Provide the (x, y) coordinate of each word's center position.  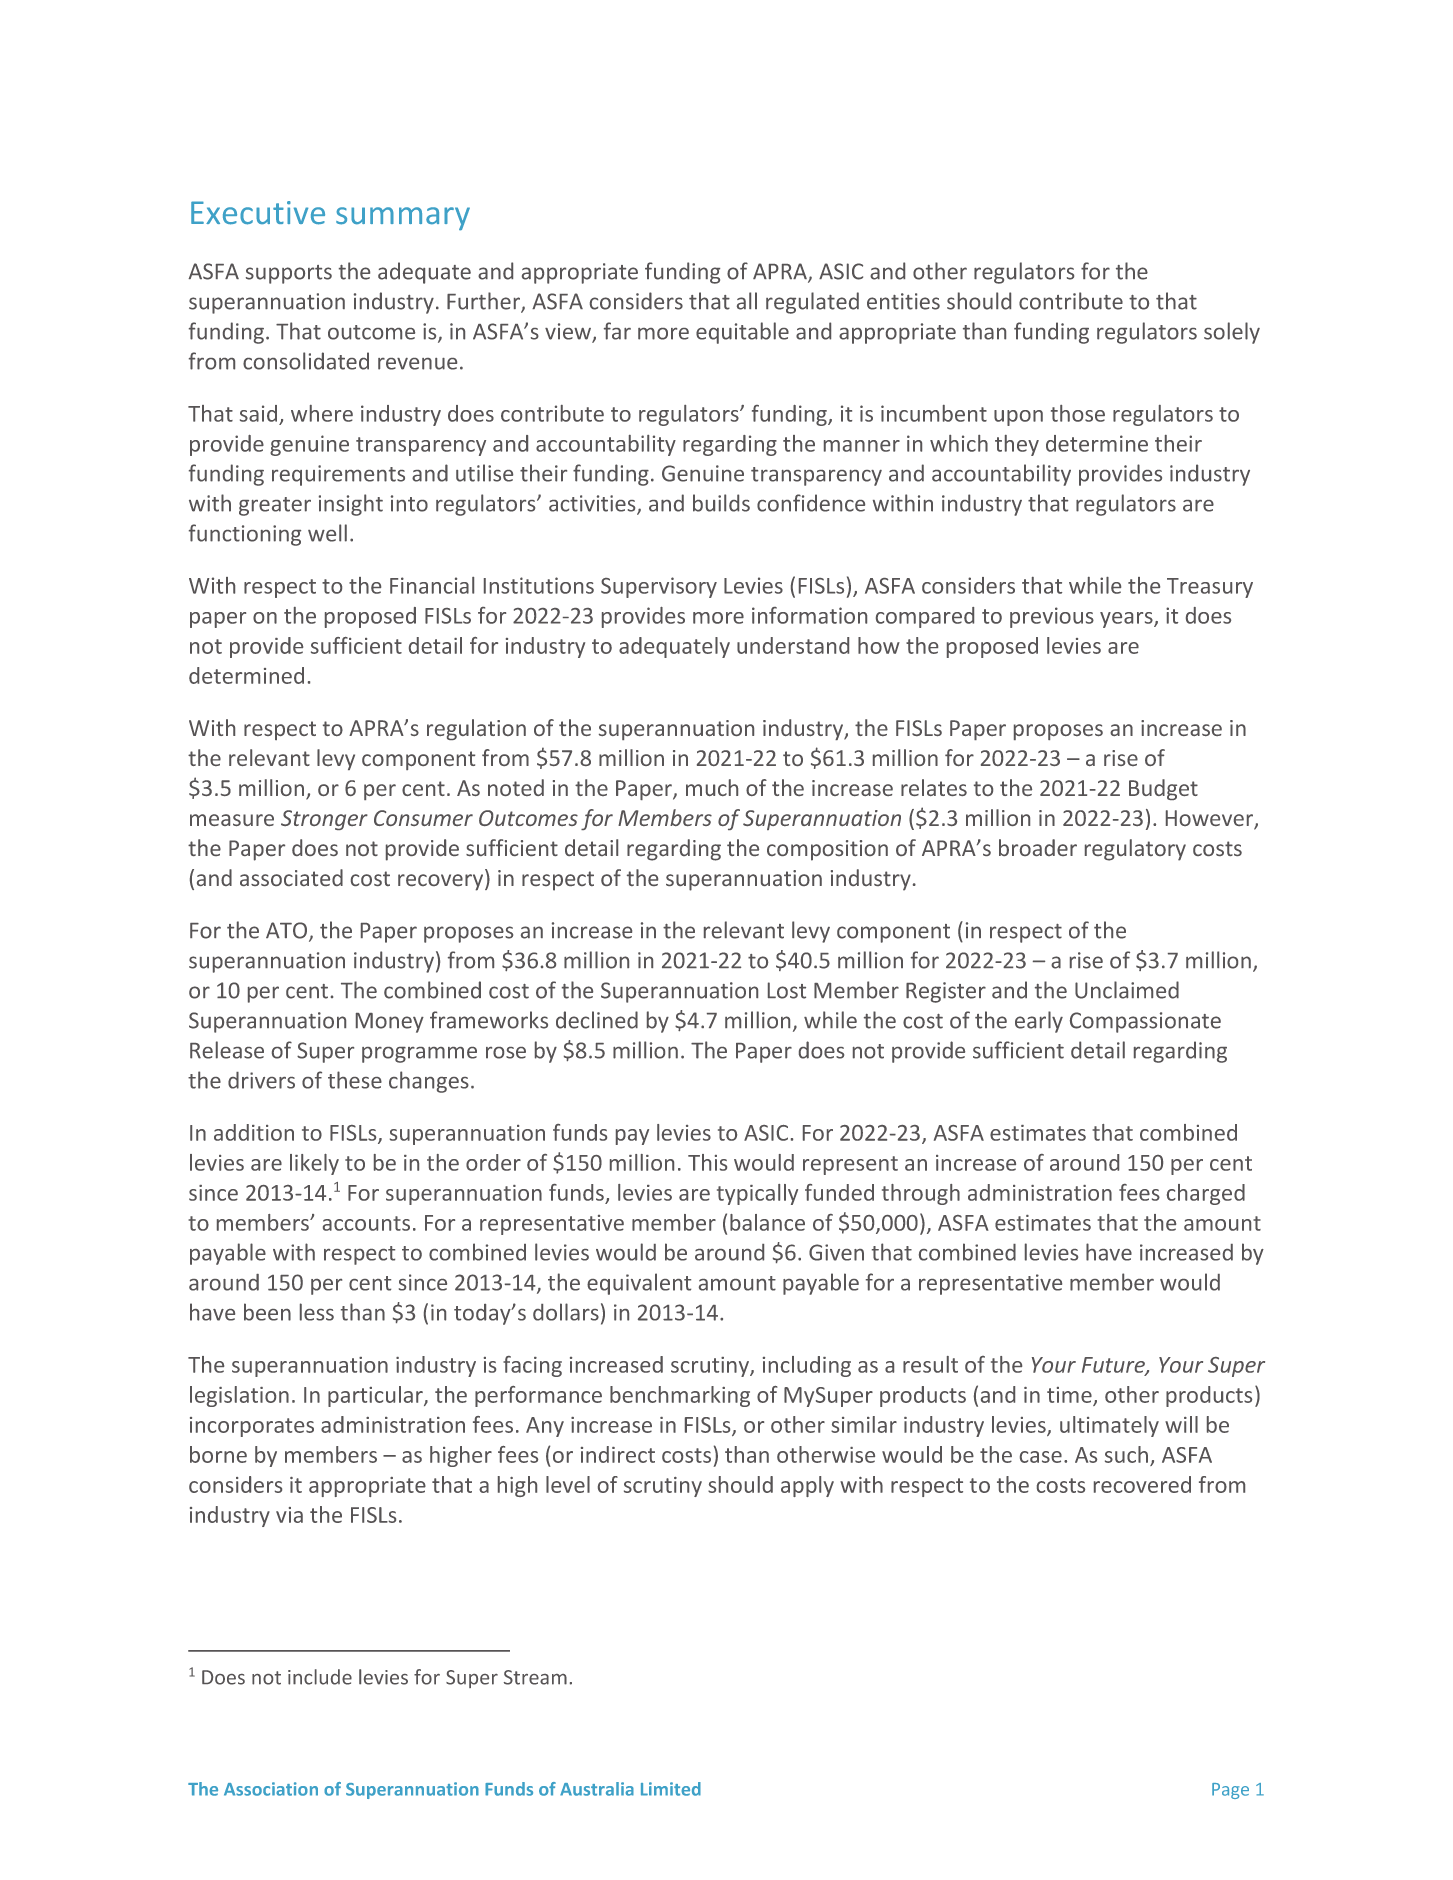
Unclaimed (1127, 990)
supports (289, 274)
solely (1232, 333)
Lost (787, 990)
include (320, 1677)
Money (390, 1023)
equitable (742, 333)
